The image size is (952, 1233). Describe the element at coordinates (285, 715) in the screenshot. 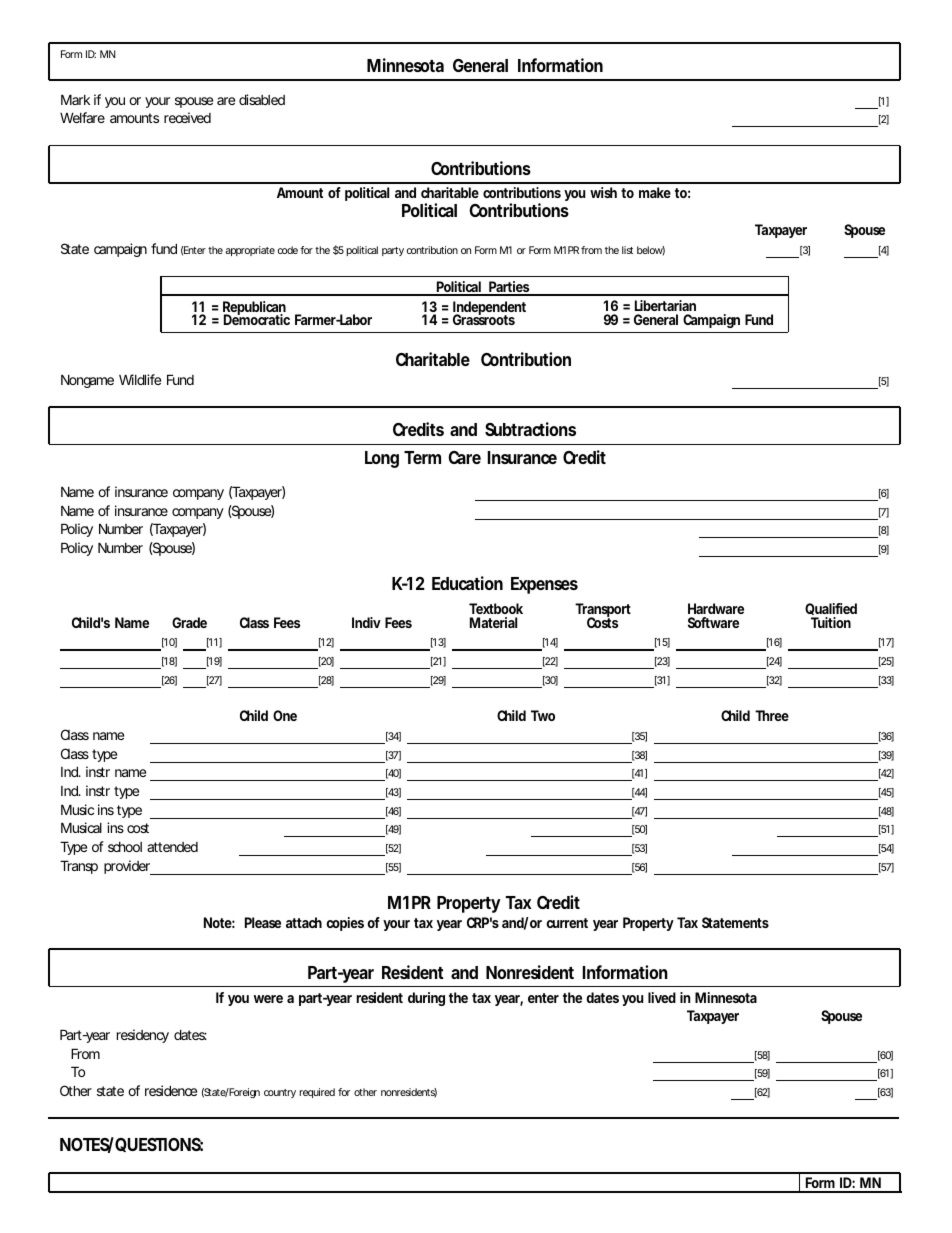

I see `One` at that location.
